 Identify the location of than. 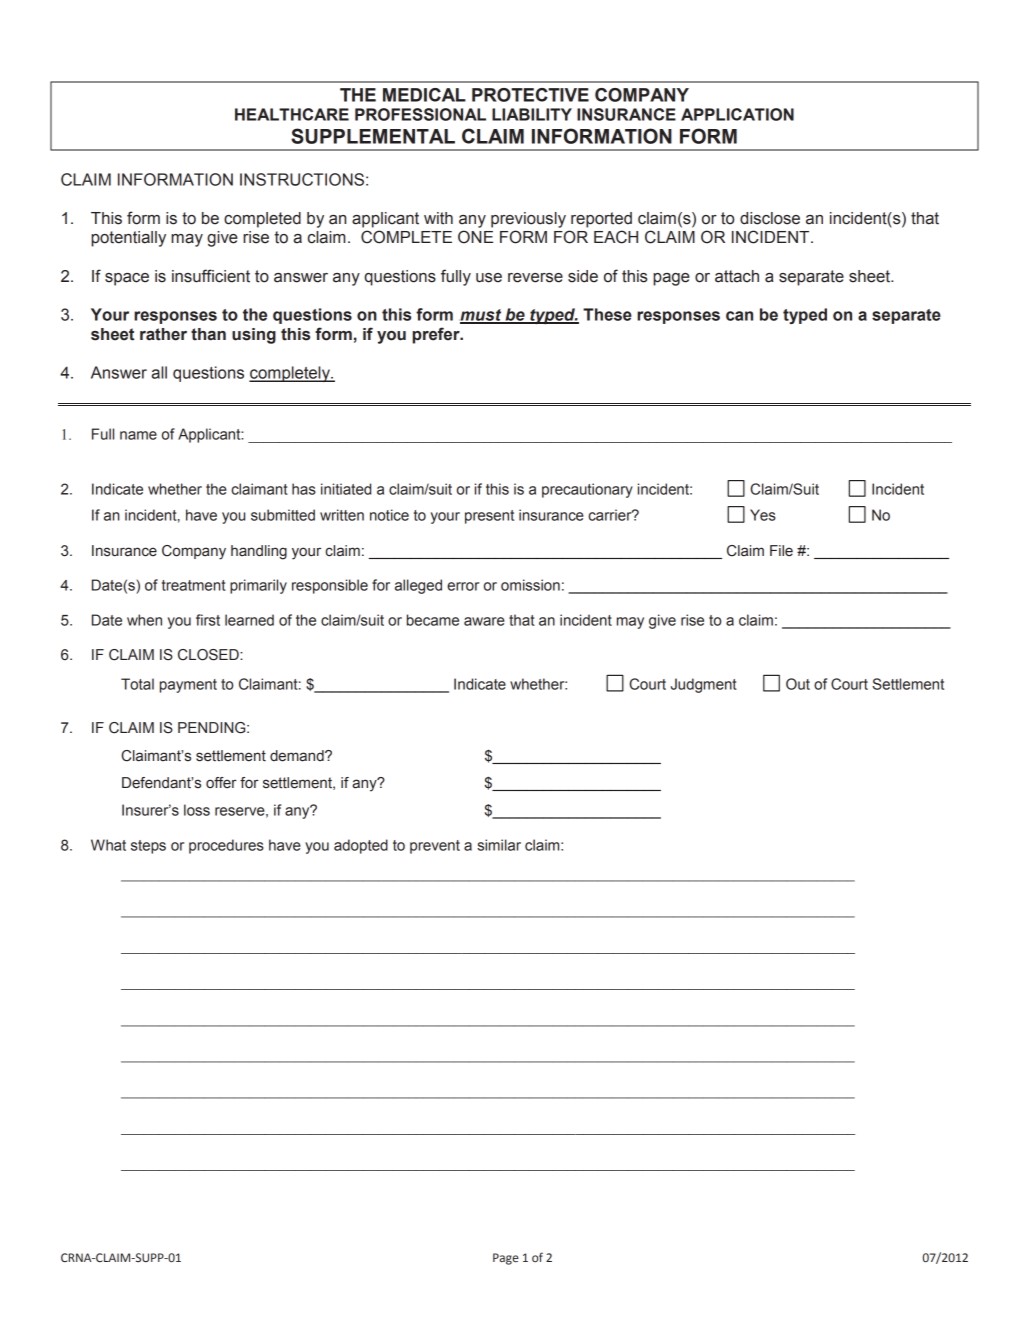
(208, 334).
